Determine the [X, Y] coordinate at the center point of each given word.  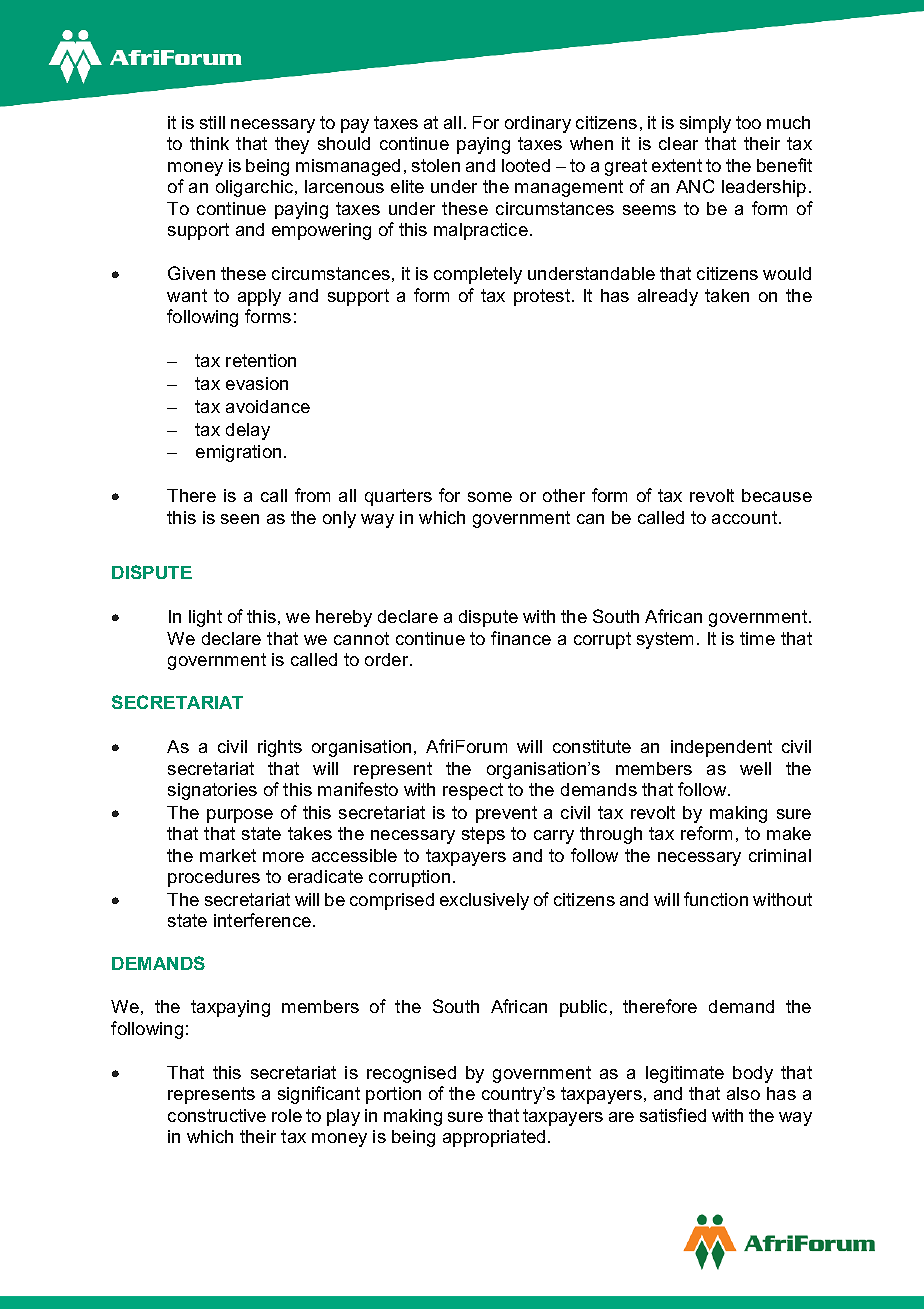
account [746, 517]
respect [473, 791]
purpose [240, 816]
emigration [238, 453]
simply [705, 124]
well [755, 768]
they [292, 145]
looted [526, 165]
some [490, 497]
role [287, 1115]
